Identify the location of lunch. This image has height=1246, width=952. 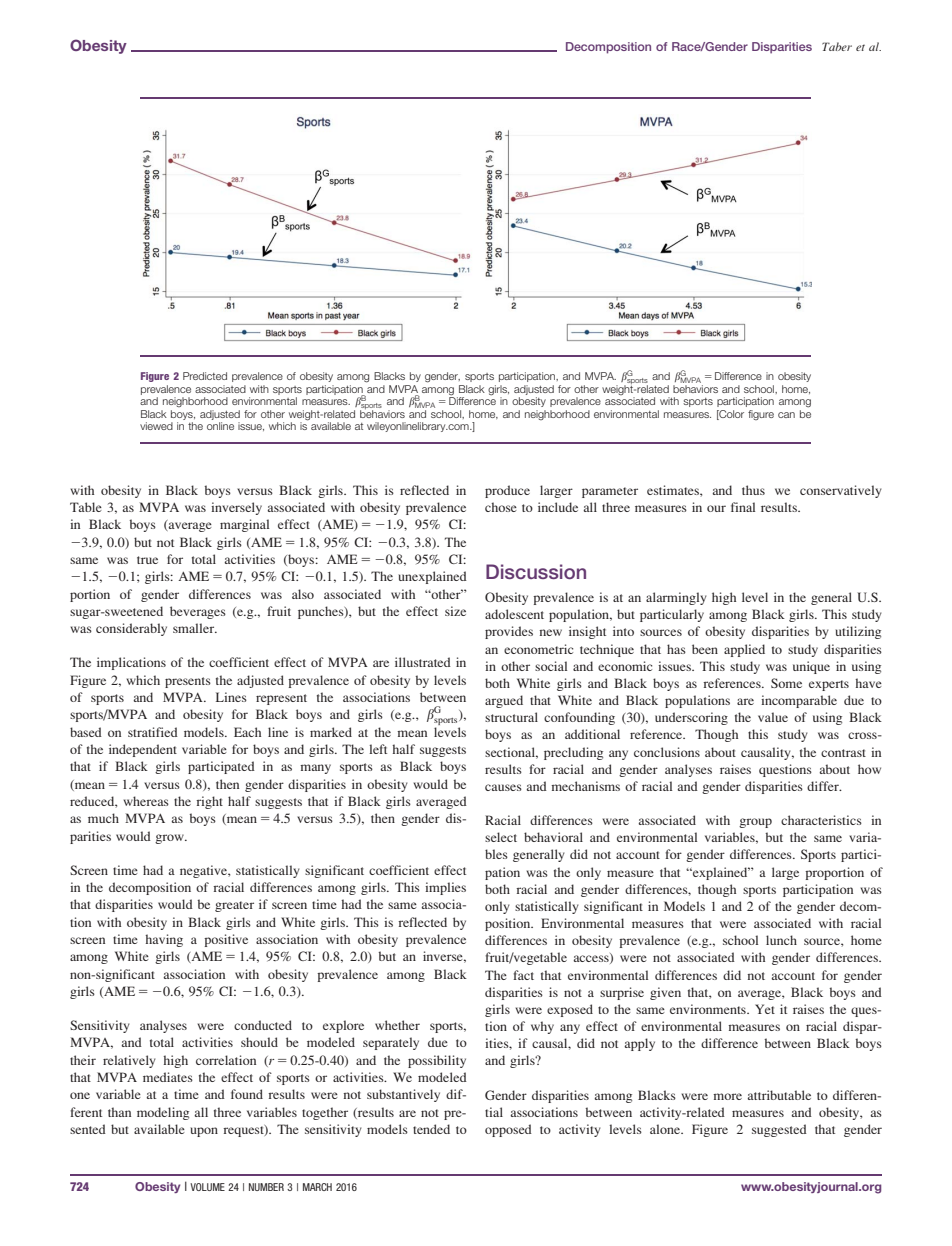
(781, 940).
